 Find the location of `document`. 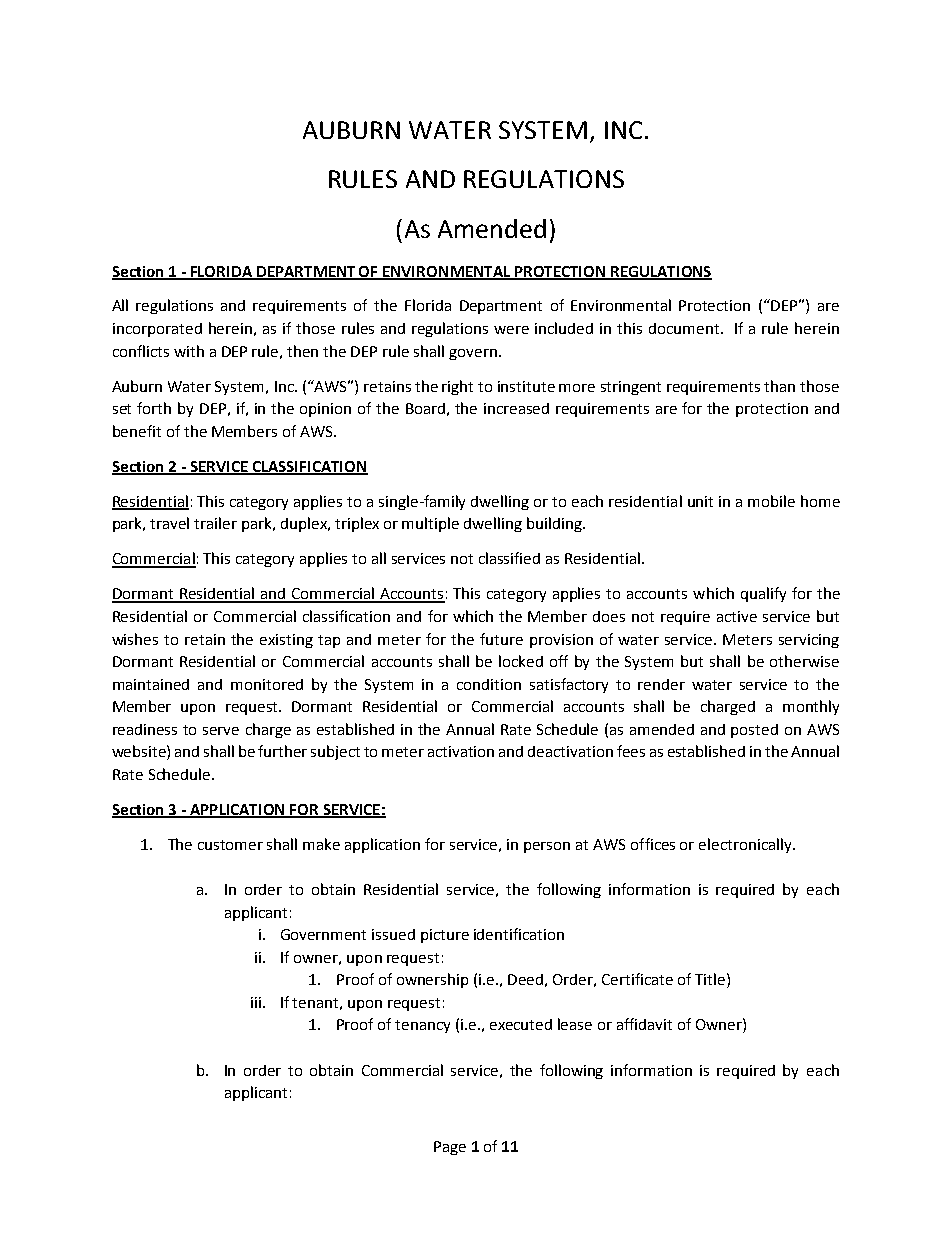

document is located at coordinates (684, 328).
